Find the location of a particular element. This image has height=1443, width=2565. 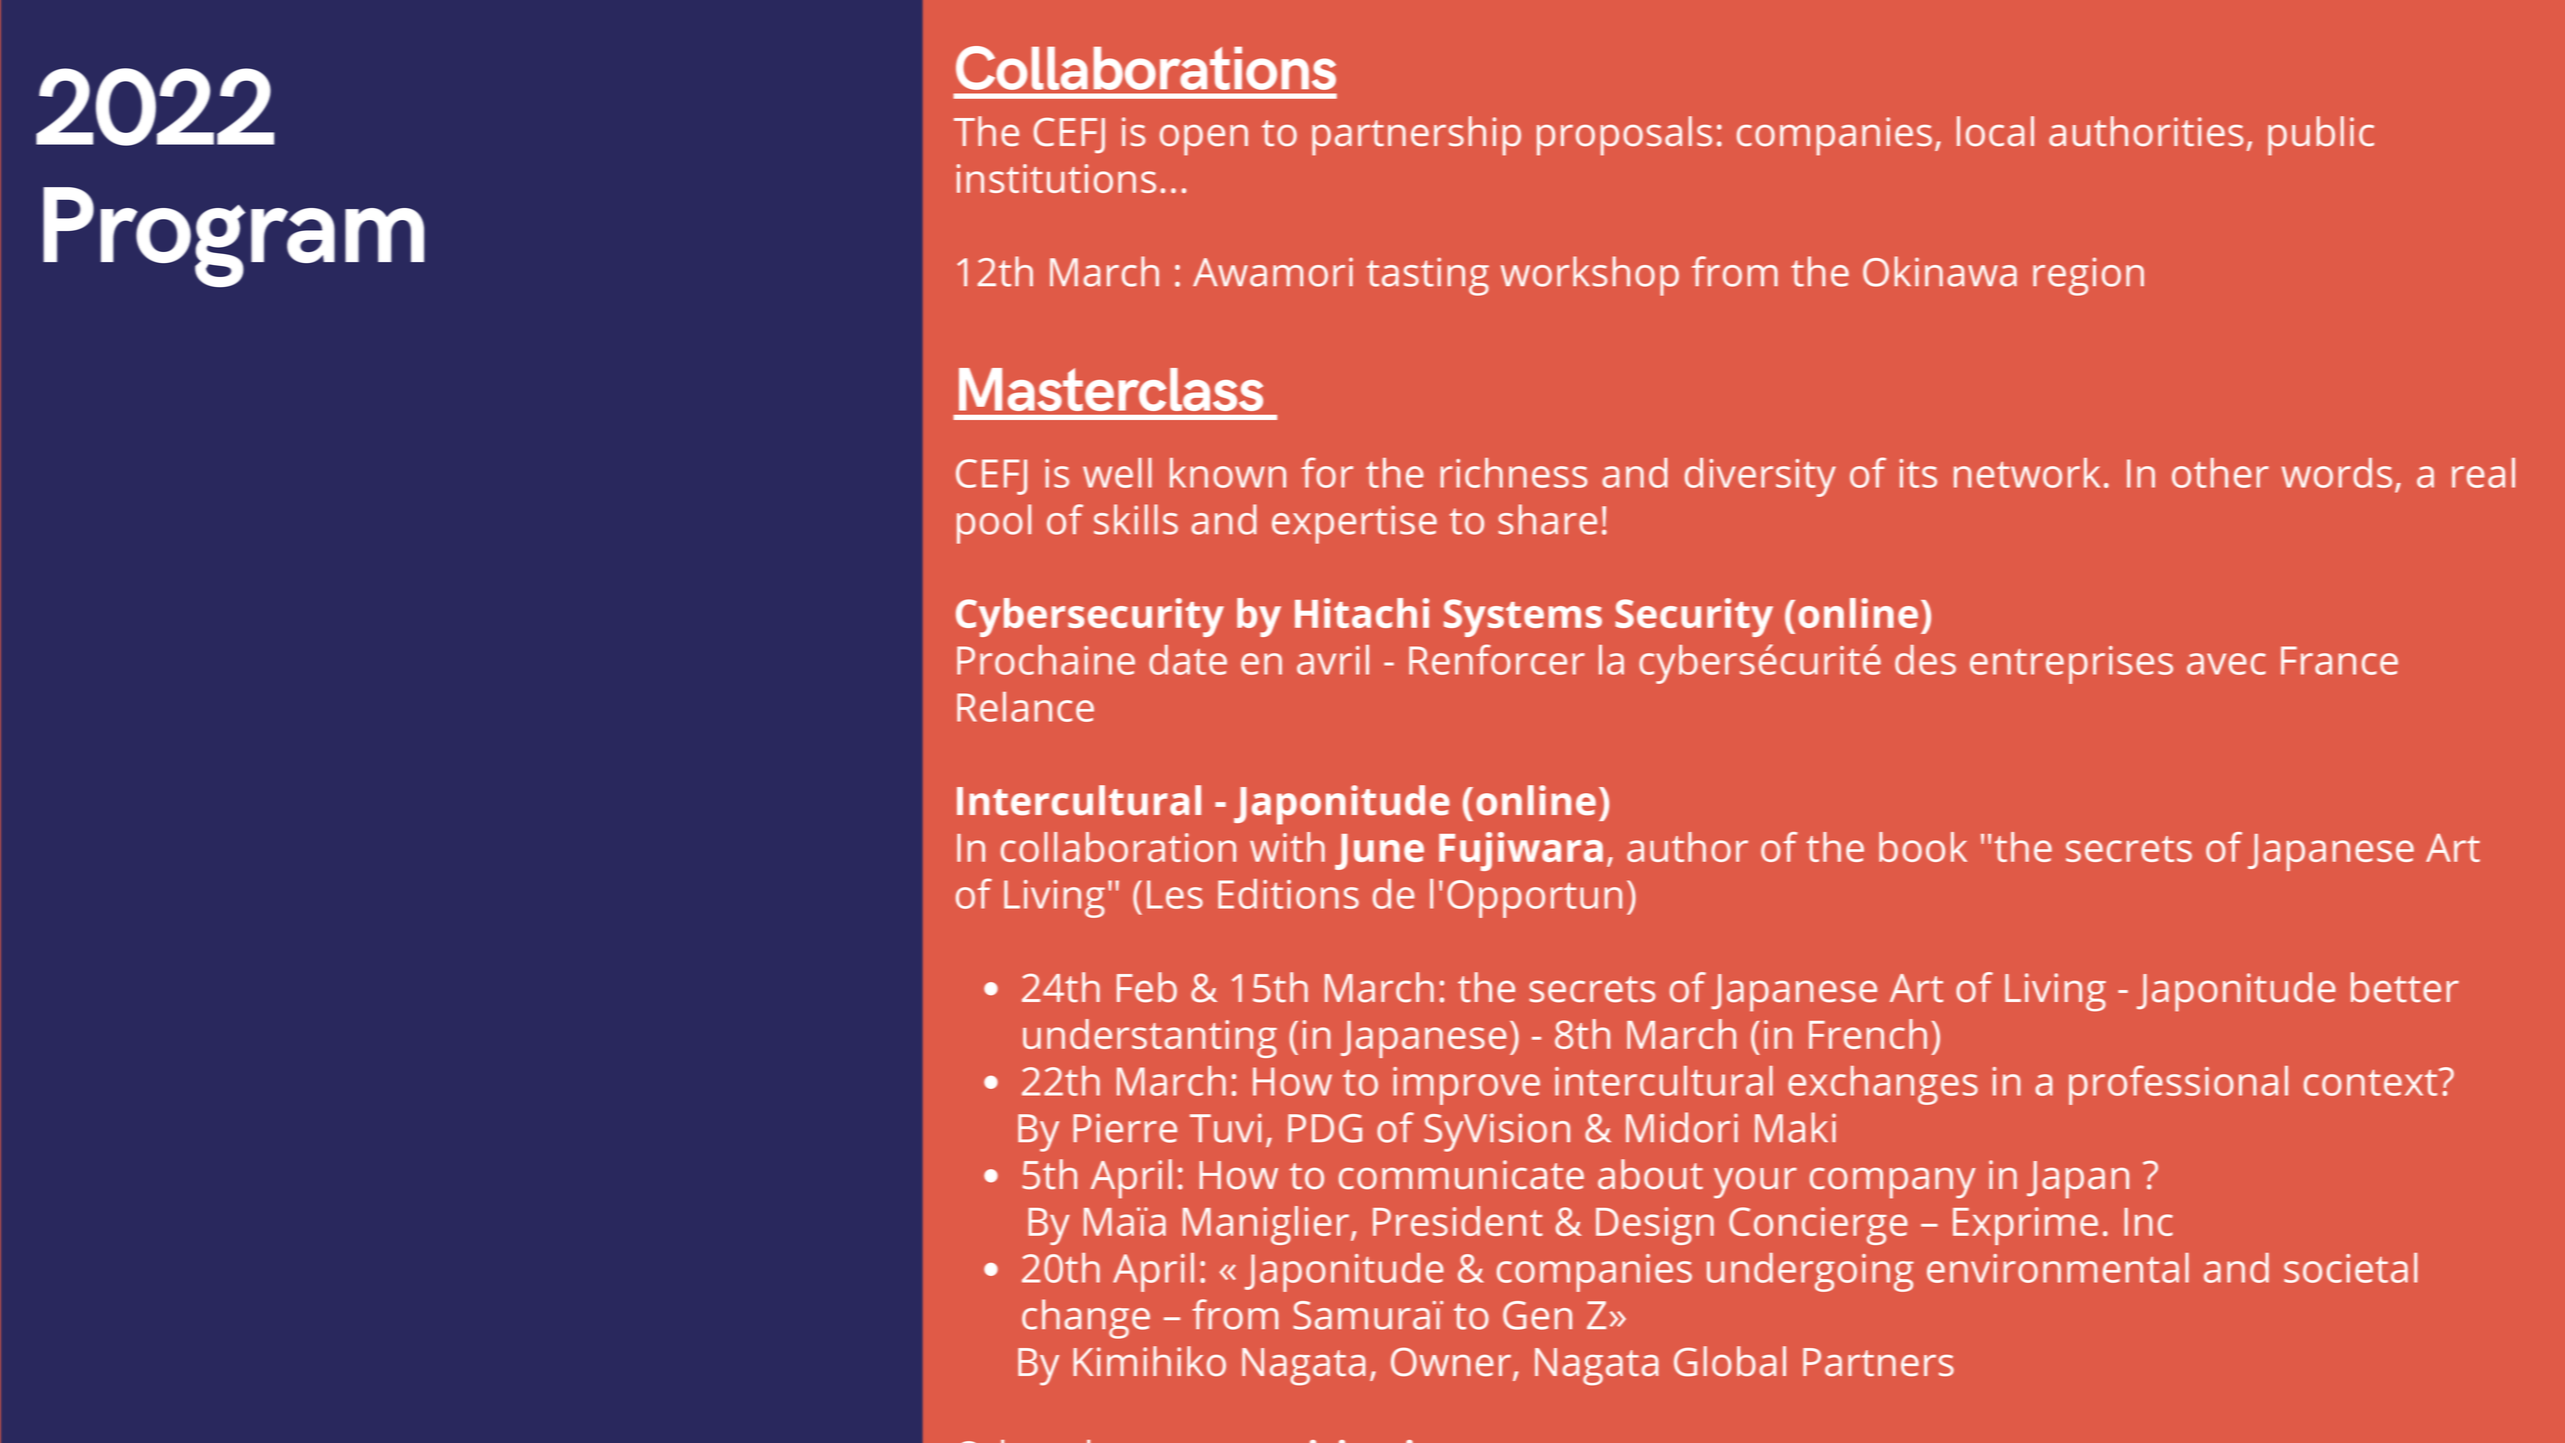

professional is located at coordinates (2178, 1085).
